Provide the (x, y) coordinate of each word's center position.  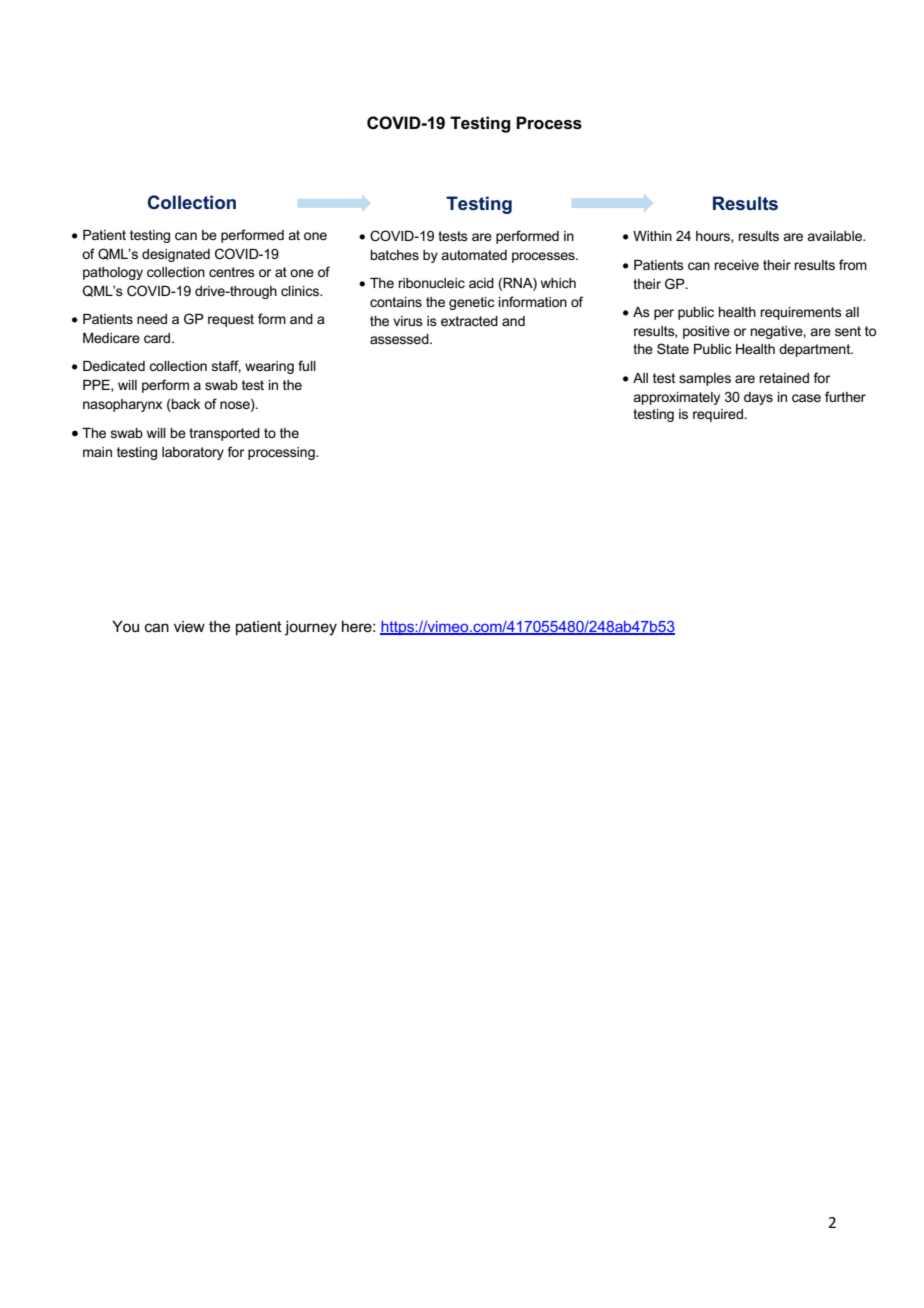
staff (226, 366)
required (718, 415)
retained (784, 378)
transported (224, 434)
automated (474, 255)
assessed (400, 339)
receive (736, 265)
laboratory (193, 453)
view (189, 626)
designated (176, 255)
